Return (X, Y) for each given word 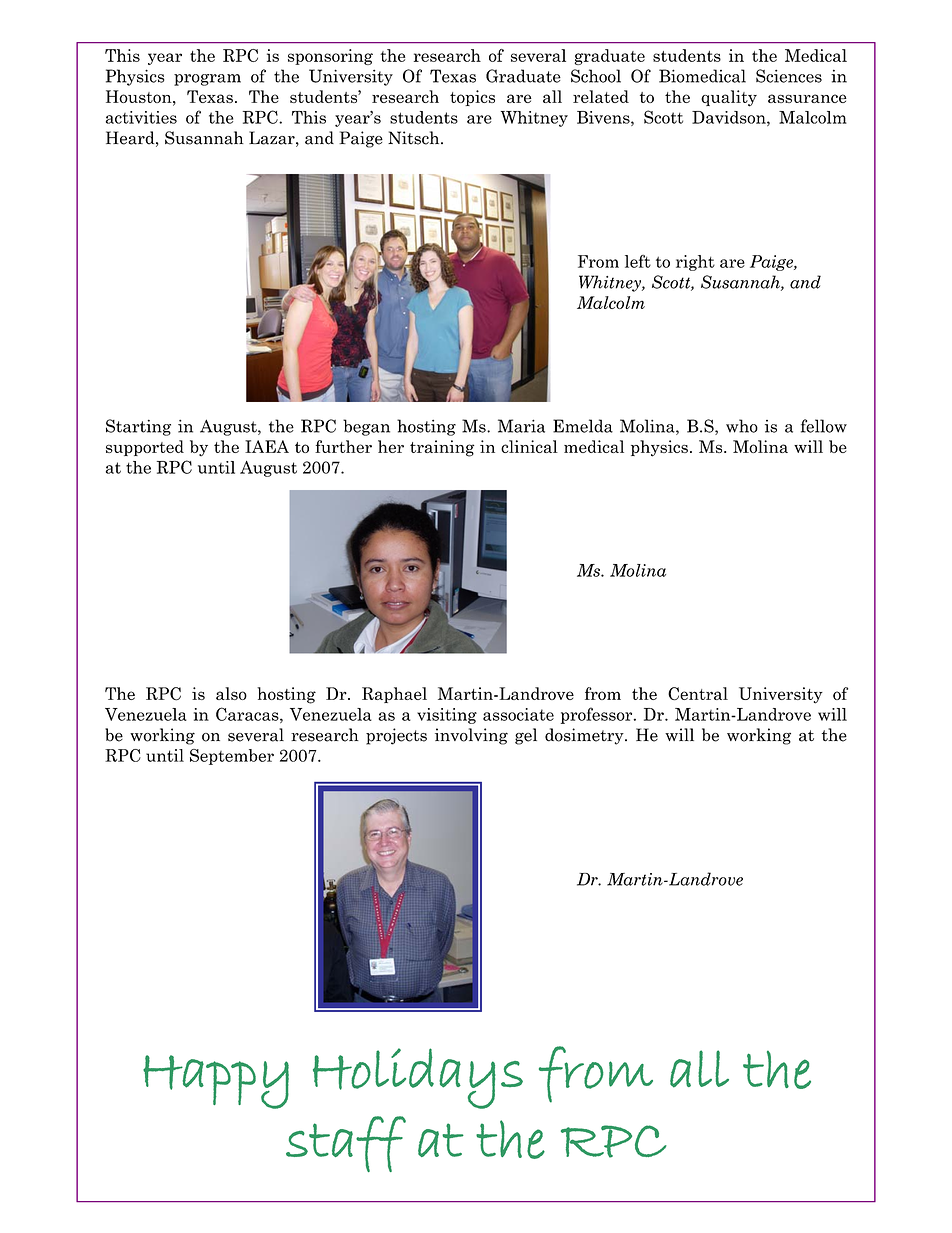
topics (472, 98)
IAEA (267, 446)
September (232, 757)
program (207, 80)
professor (598, 715)
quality (729, 98)
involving (471, 736)
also (231, 693)
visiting (447, 716)
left (638, 261)
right (695, 263)
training (442, 448)
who (742, 426)
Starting (138, 427)
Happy (216, 1082)
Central (698, 693)
